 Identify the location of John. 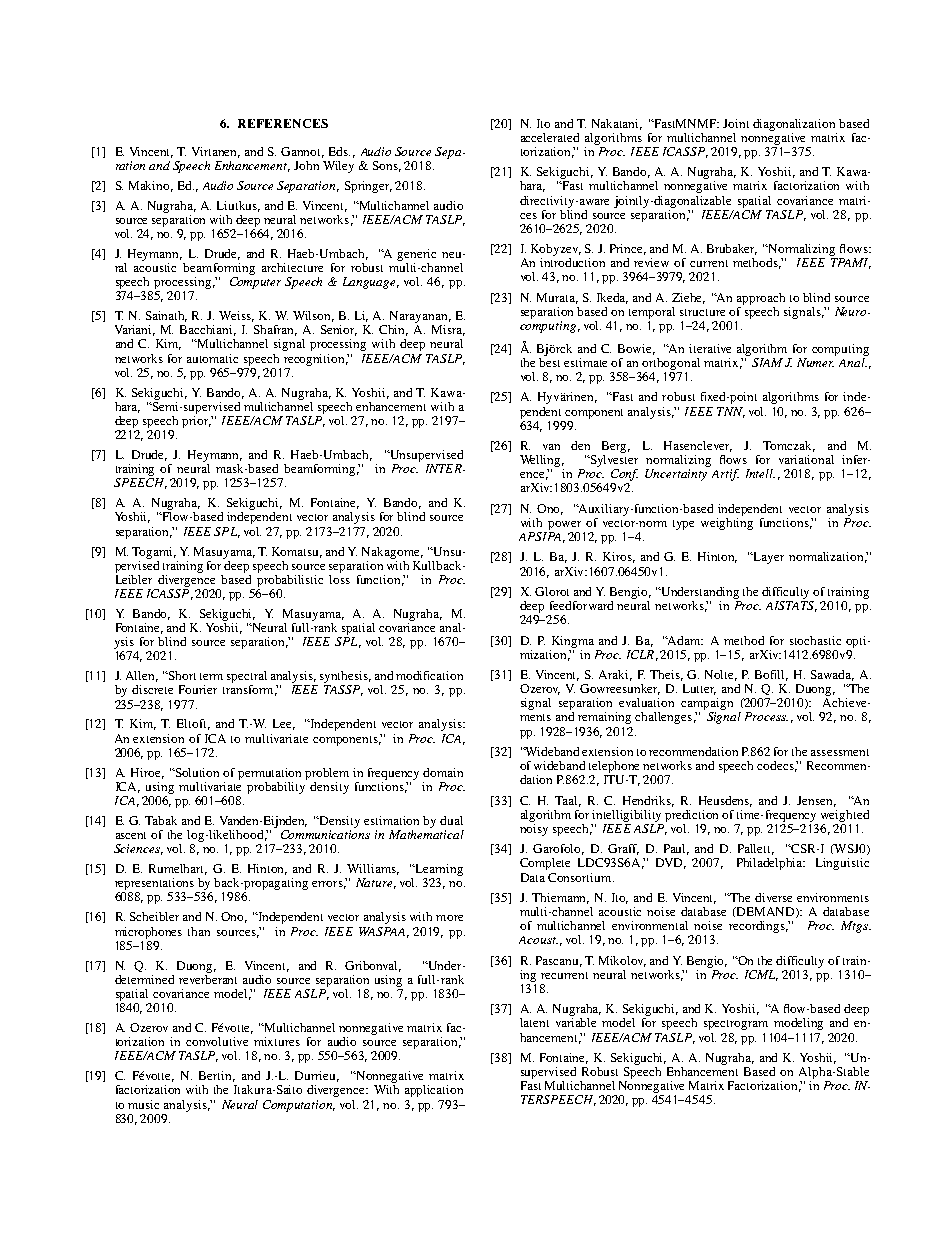
(306, 165).
